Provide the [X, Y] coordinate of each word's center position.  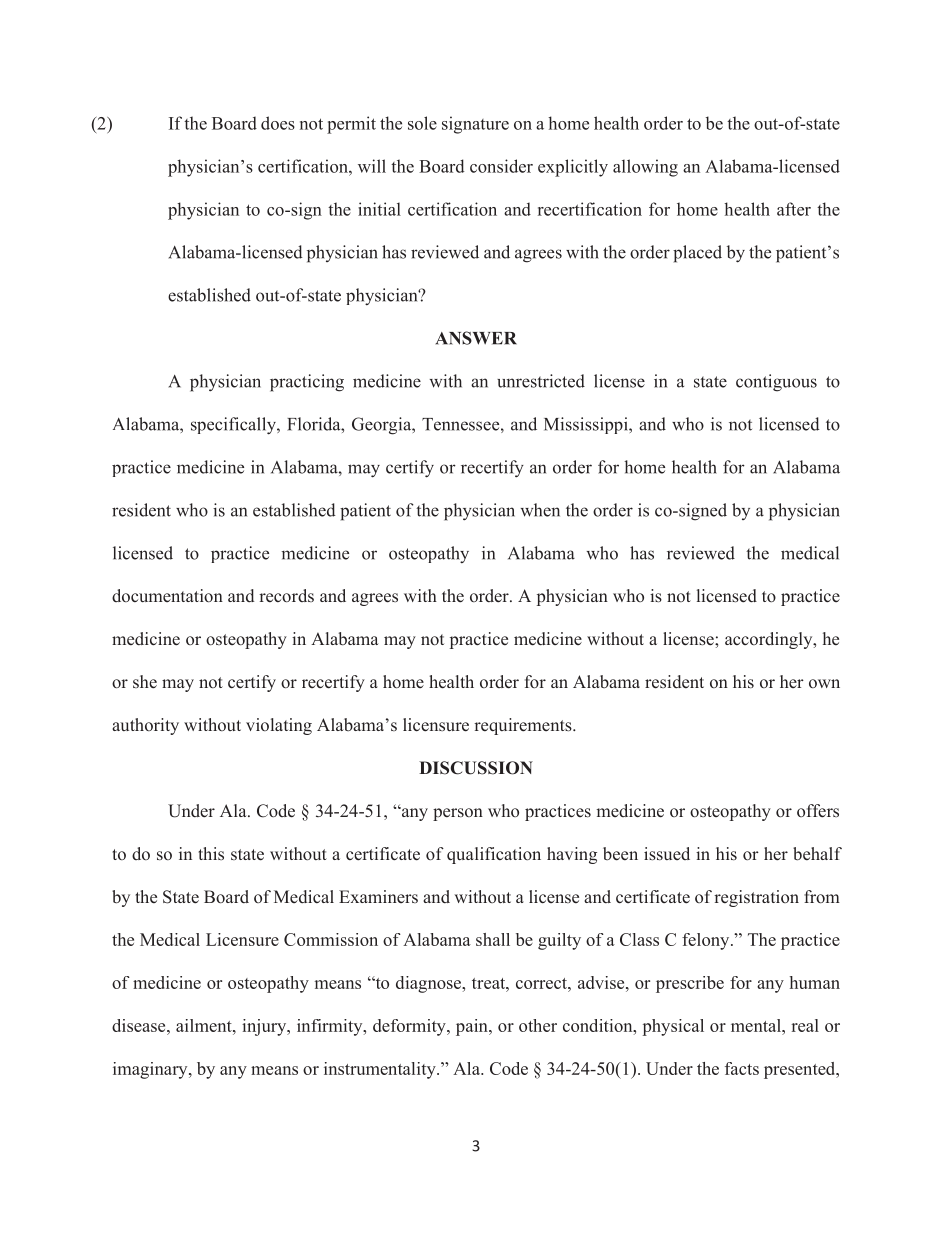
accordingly [770, 640]
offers [818, 811]
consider [501, 166]
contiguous [776, 383]
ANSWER [476, 338]
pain [473, 1027]
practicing [307, 383]
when [540, 510]
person [458, 814]
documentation [167, 596]
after [794, 209]
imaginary [151, 1070]
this [211, 853]
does [278, 123]
